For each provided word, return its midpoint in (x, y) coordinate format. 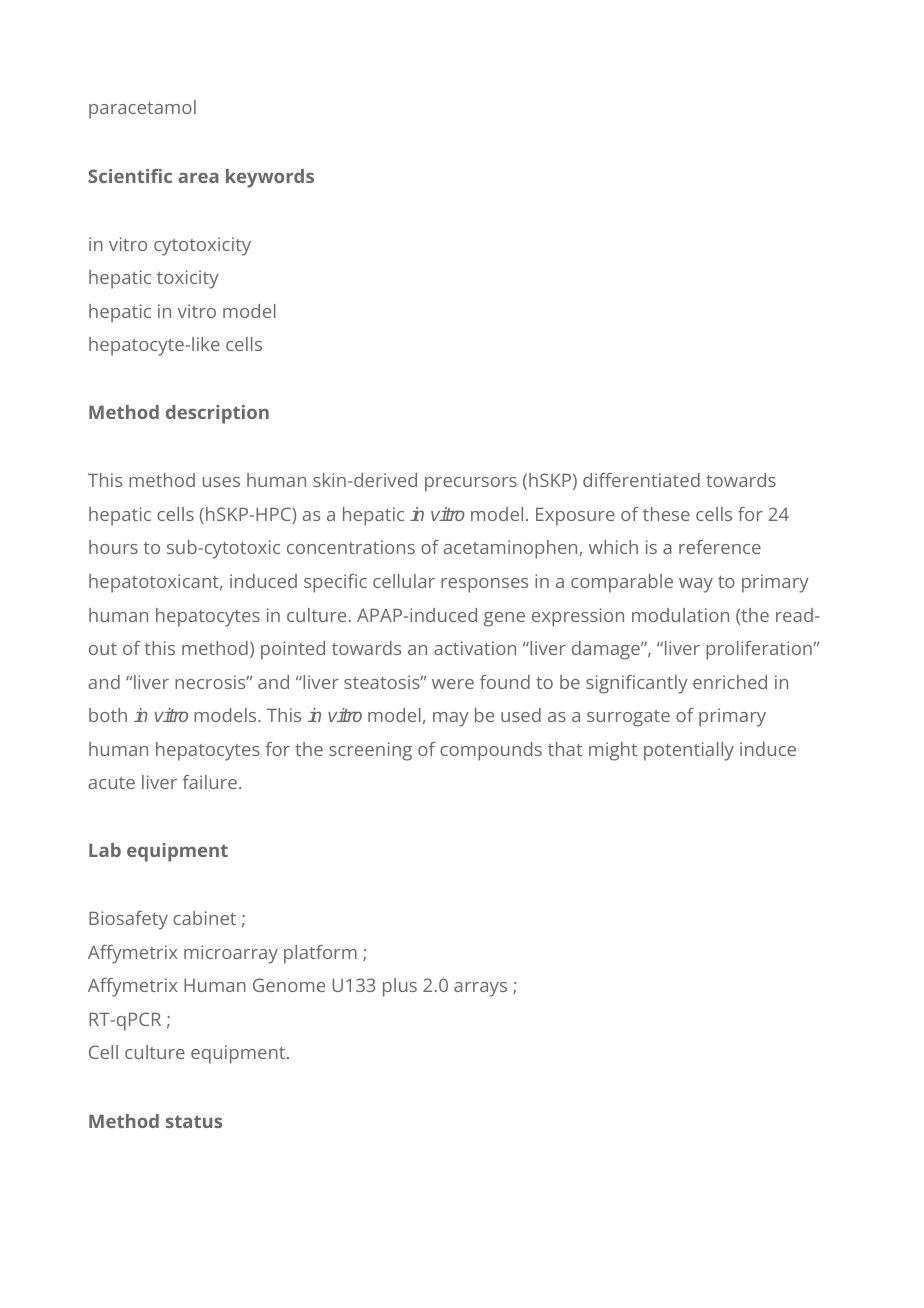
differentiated (641, 480)
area (198, 177)
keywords (270, 178)
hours (113, 547)
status (194, 1121)
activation (475, 648)
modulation (680, 615)
